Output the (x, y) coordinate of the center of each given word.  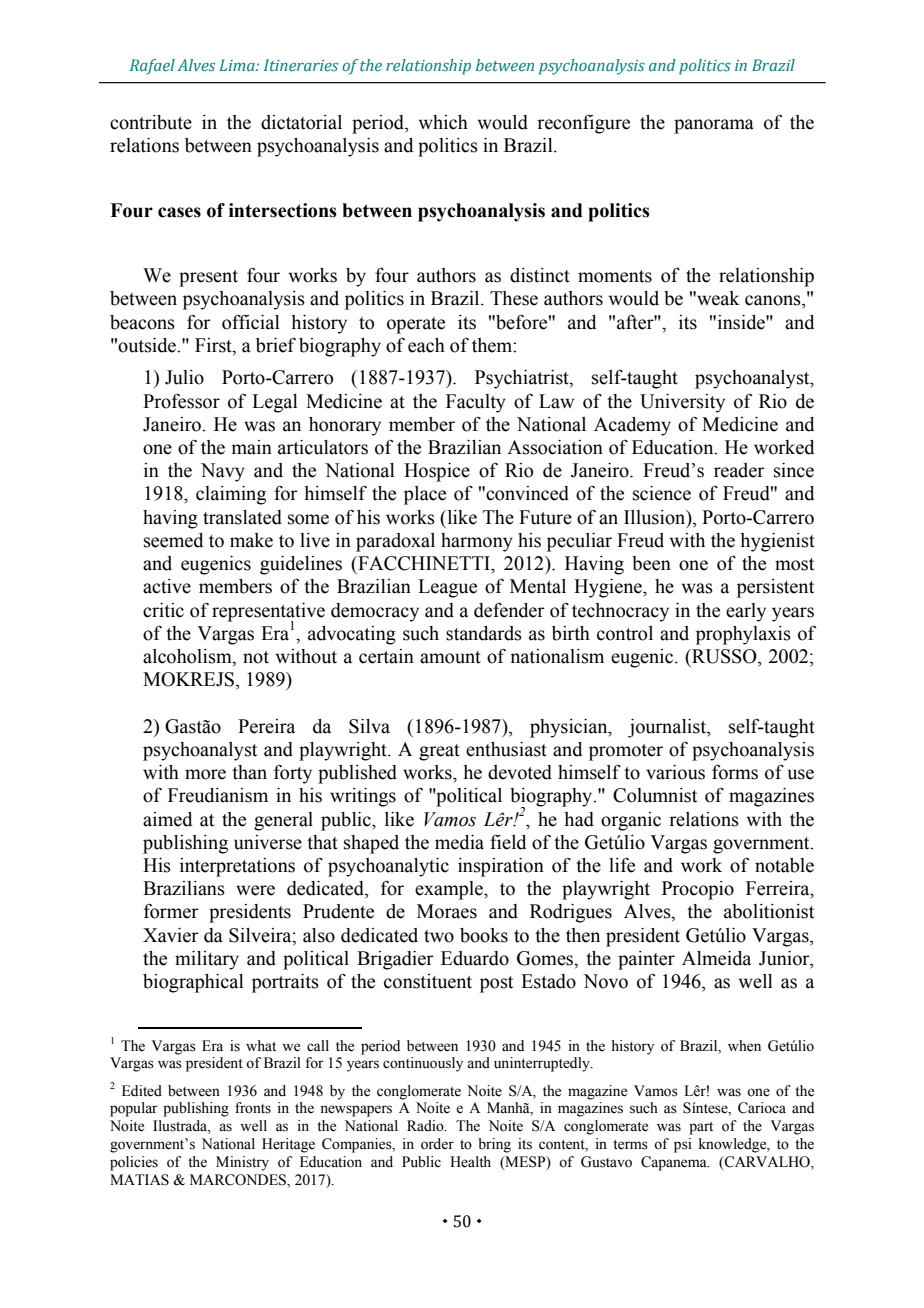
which (443, 122)
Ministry (242, 1163)
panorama (714, 126)
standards (484, 633)
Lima (238, 65)
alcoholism (188, 657)
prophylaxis (743, 635)
